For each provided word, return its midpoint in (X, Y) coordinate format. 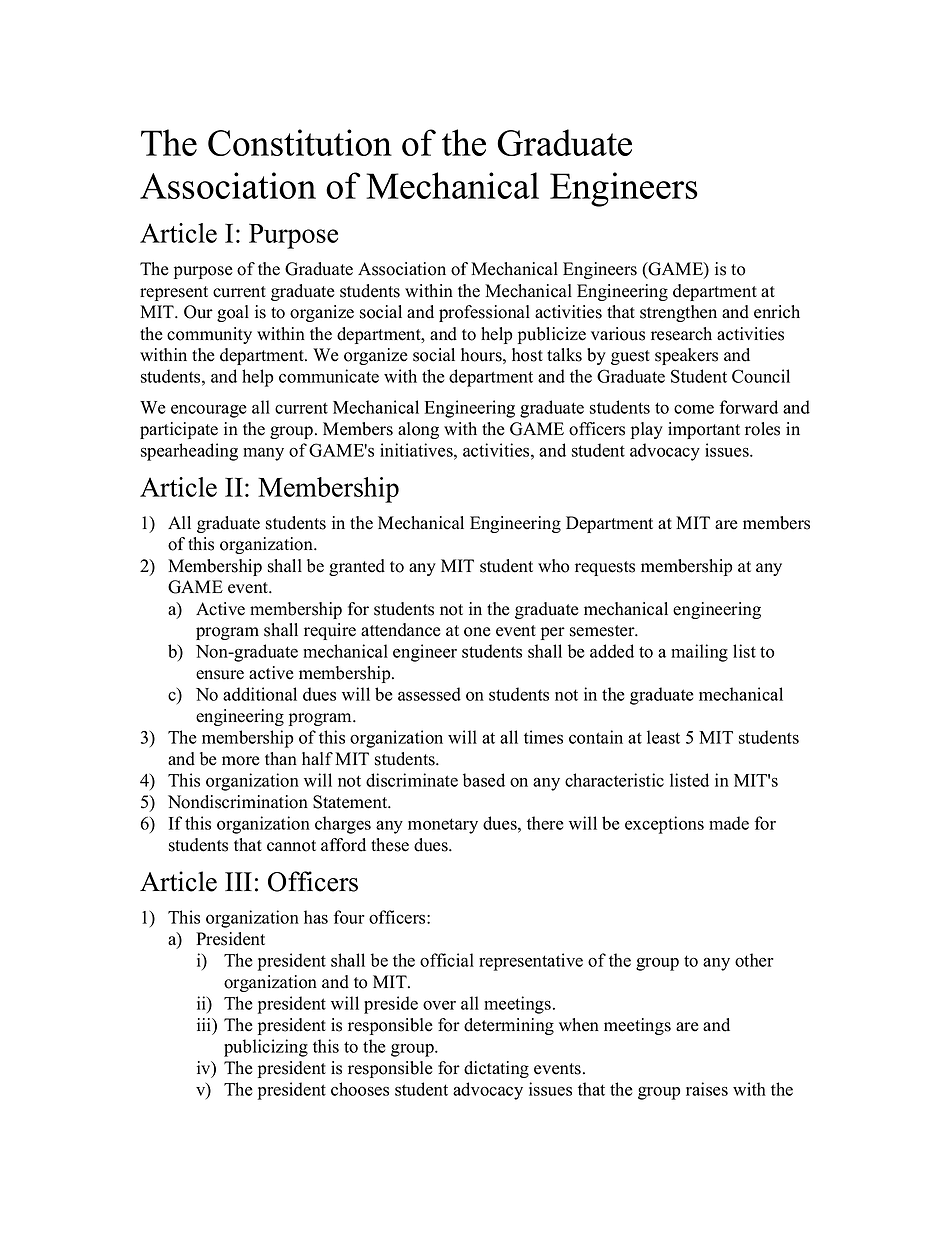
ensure (220, 675)
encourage (209, 411)
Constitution (300, 142)
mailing (699, 653)
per (553, 633)
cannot (291, 846)
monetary (443, 826)
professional (484, 313)
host (527, 355)
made (729, 823)
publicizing (266, 1048)
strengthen (678, 313)
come (694, 409)
